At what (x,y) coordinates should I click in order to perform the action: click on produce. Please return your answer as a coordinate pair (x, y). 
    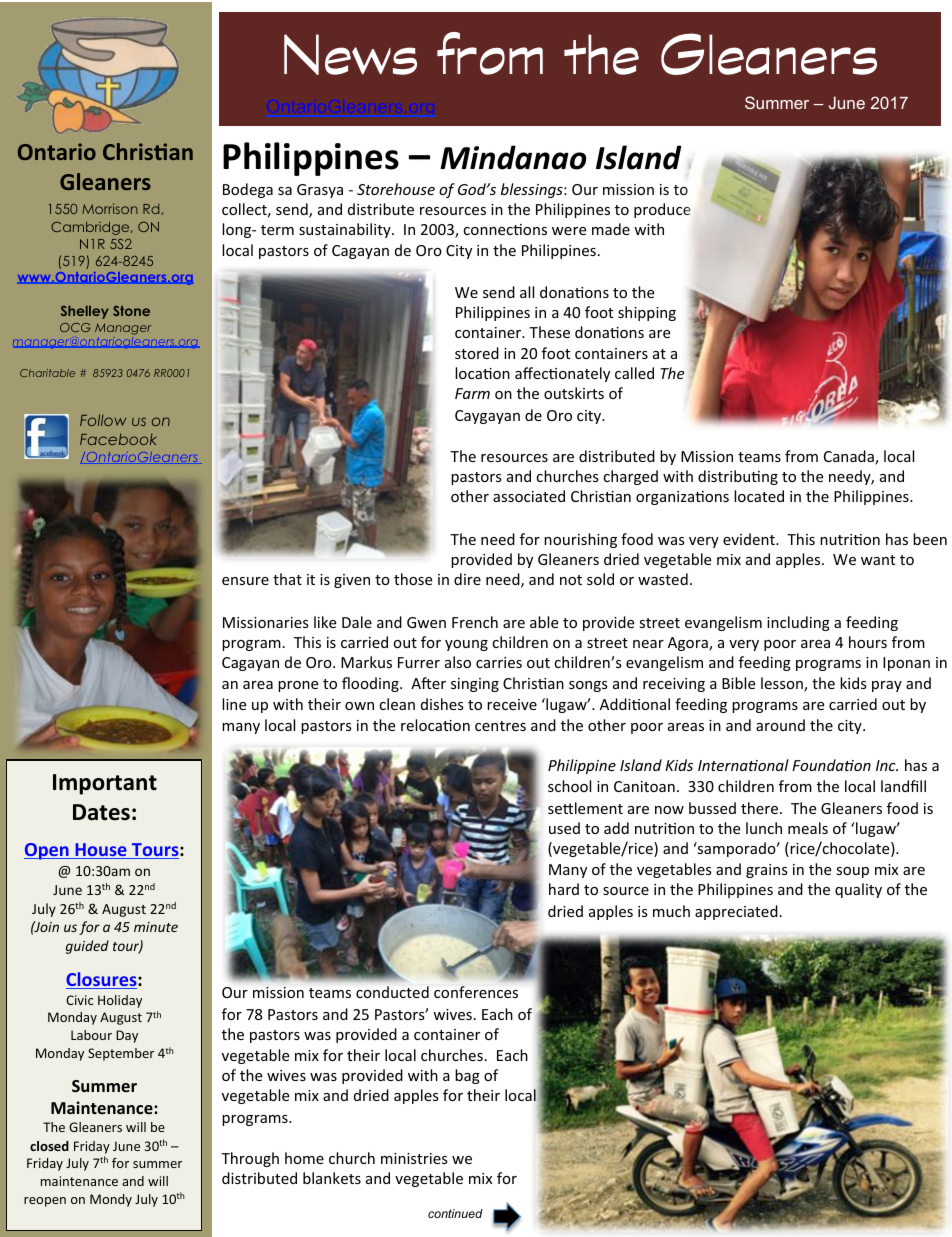
    Looking at the image, I should click on (662, 210).
